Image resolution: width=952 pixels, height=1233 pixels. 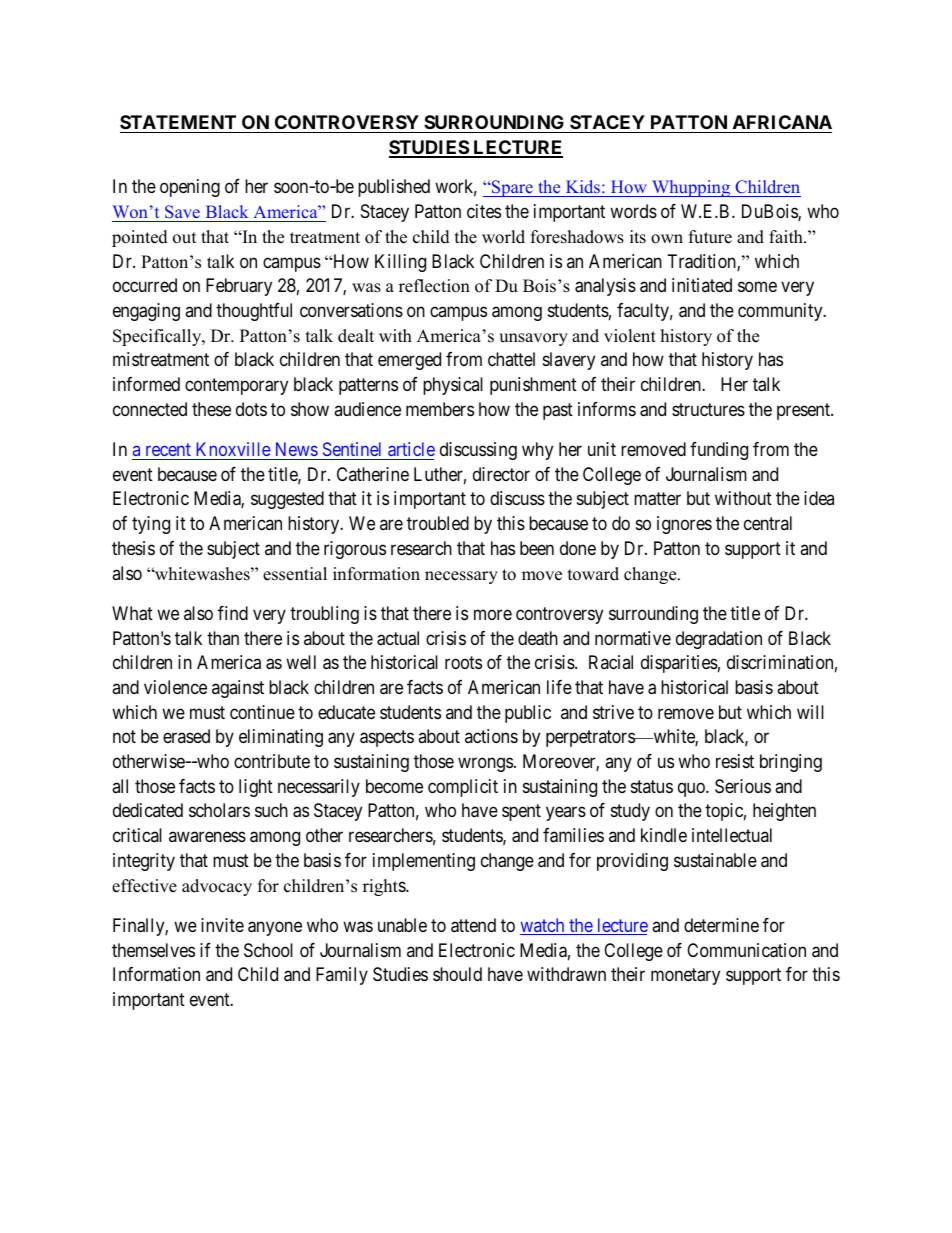 I want to click on resist, so click(x=735, y=761).
